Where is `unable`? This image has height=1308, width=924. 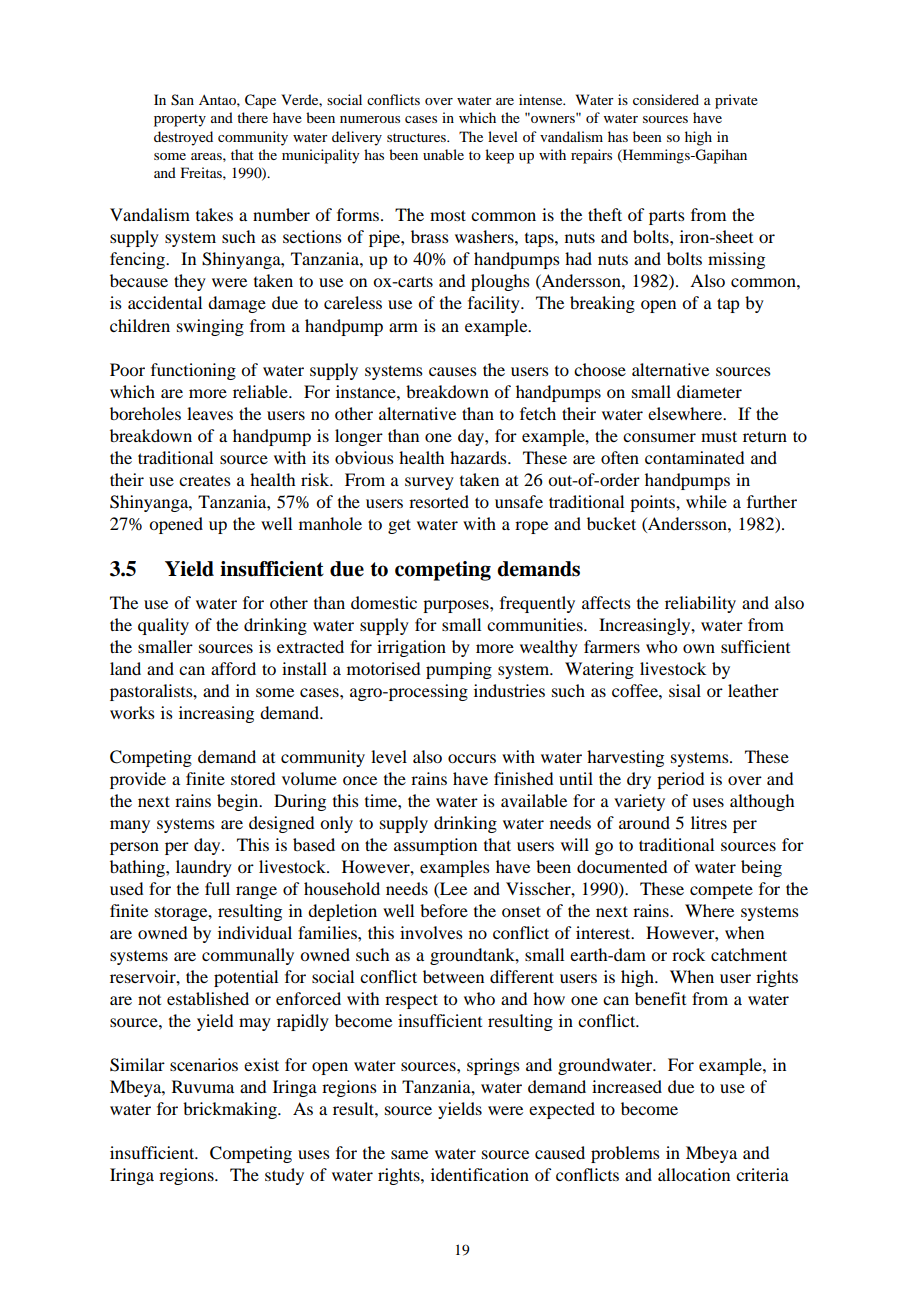
unable is located at coordinates (443, 154).
